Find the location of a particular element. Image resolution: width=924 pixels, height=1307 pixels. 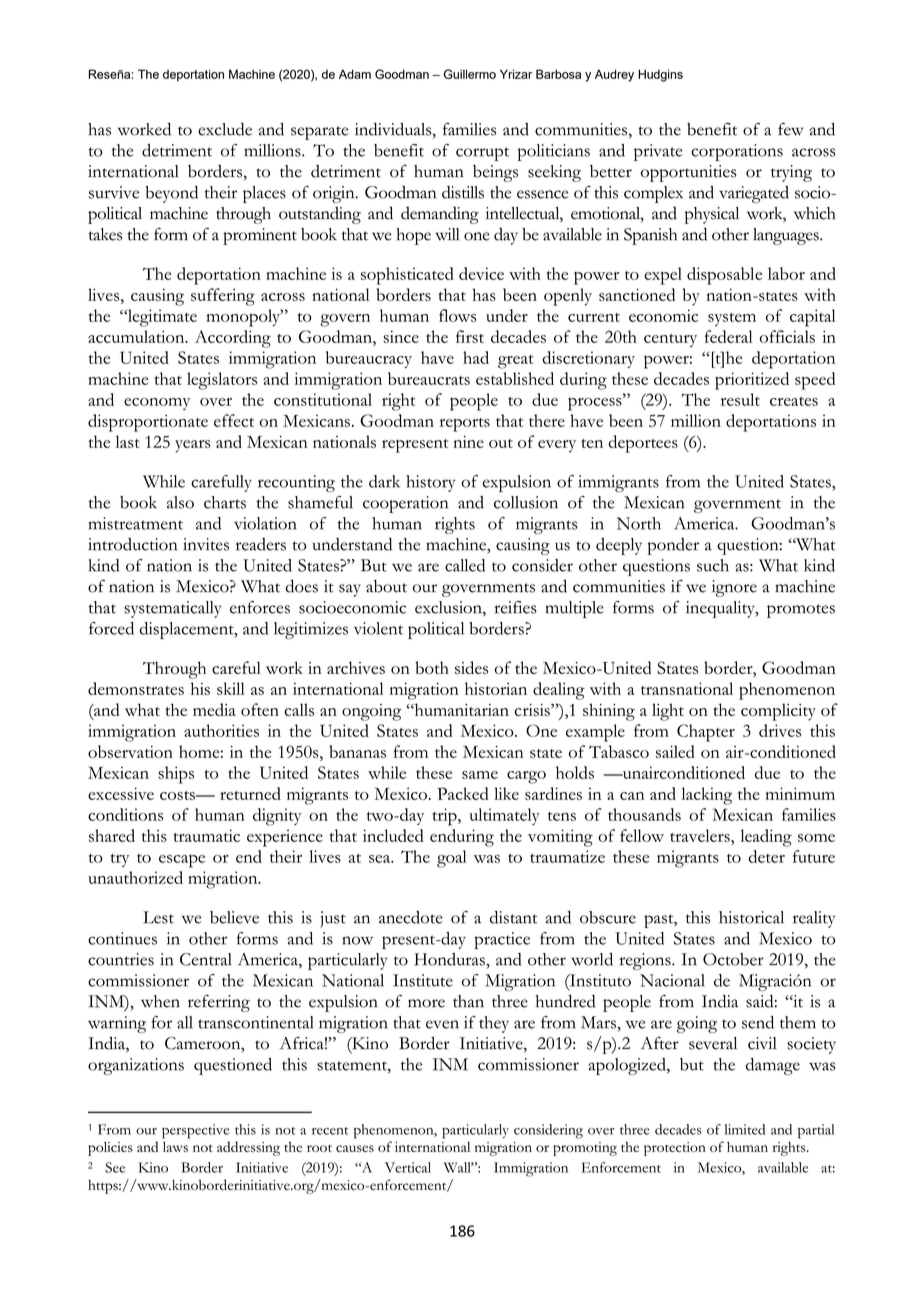

result is located at coordinates (740, 399).
